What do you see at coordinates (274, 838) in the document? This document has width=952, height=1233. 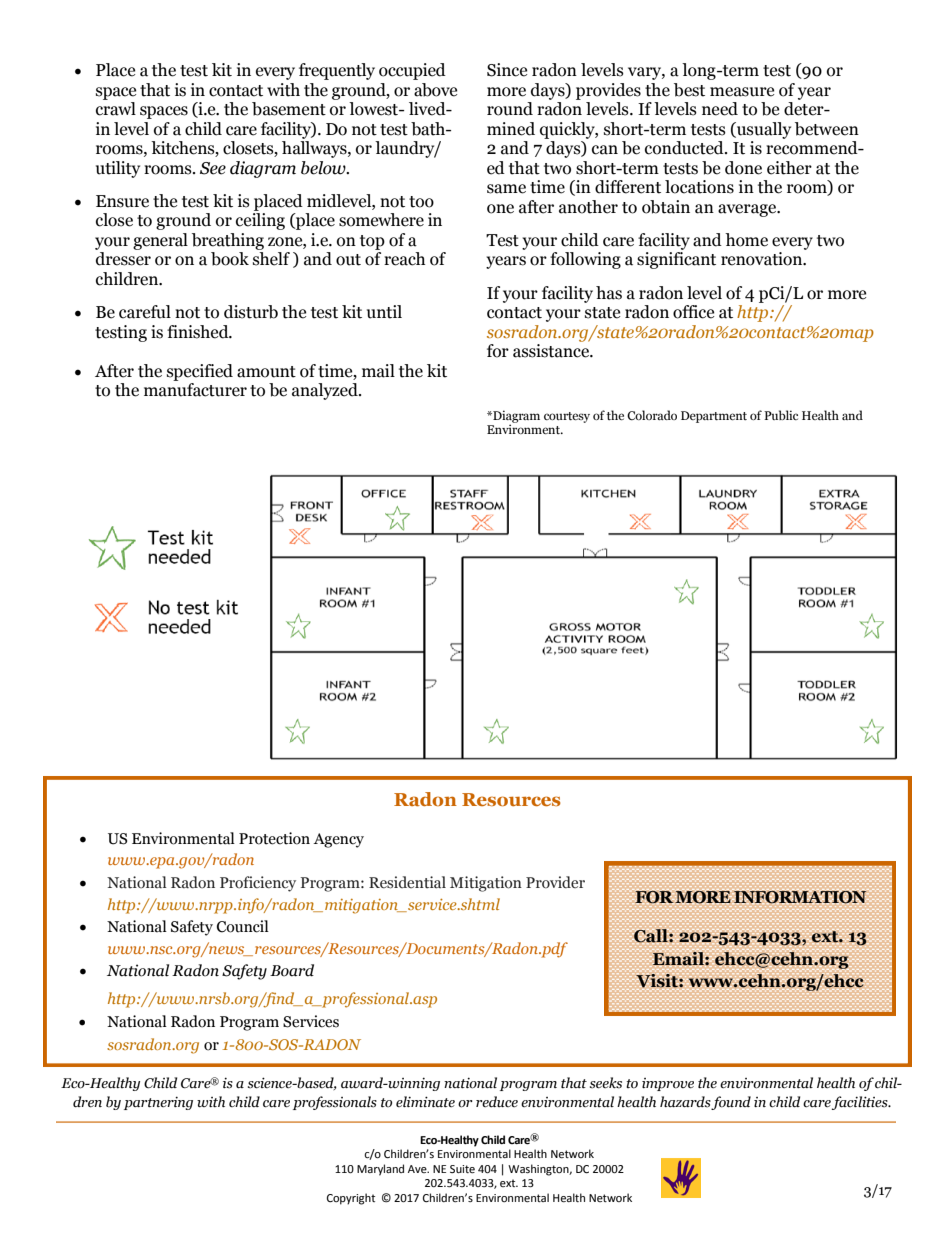 I see `Protection` at bounding box center [274, 838].
